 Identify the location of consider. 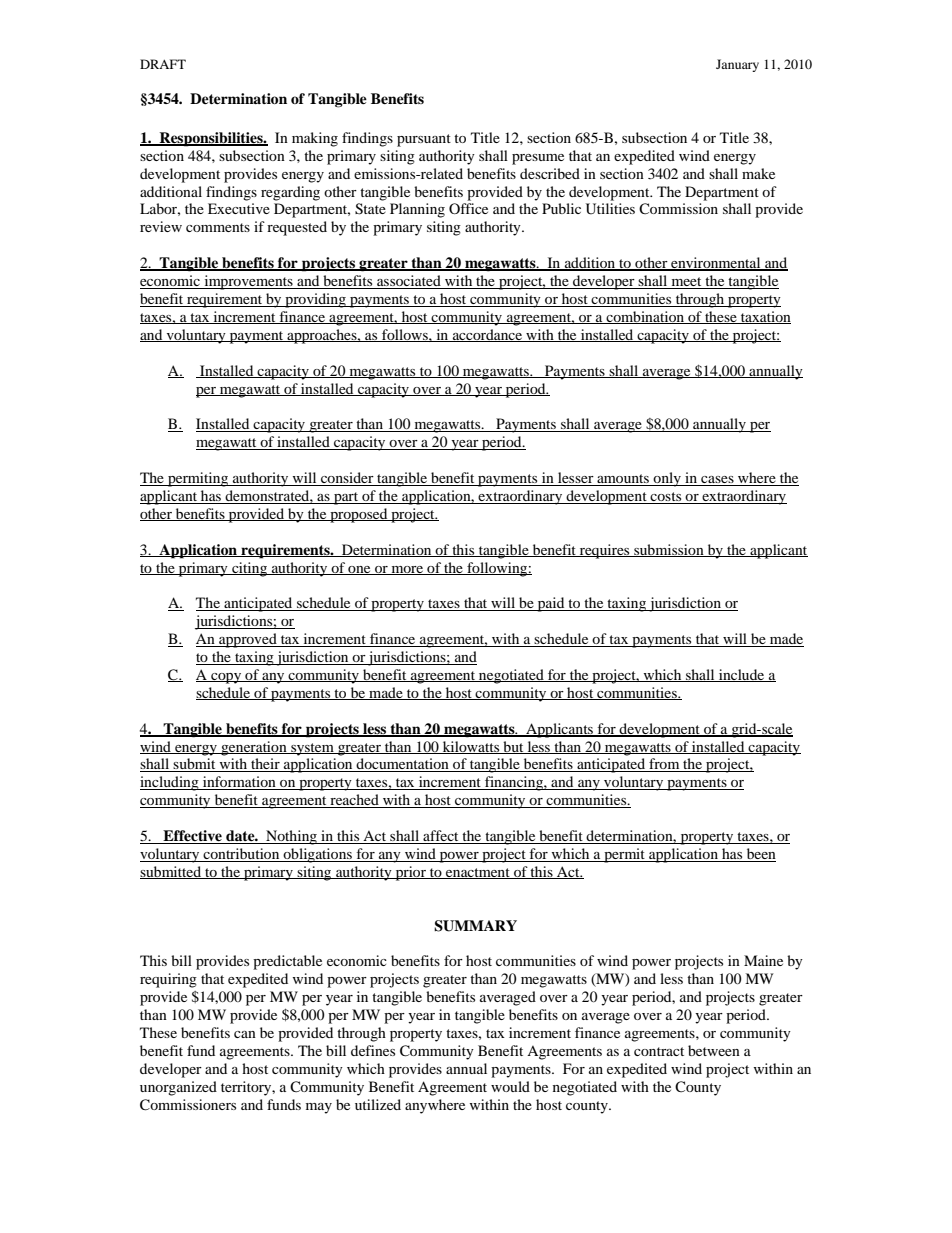
(347, 479).
